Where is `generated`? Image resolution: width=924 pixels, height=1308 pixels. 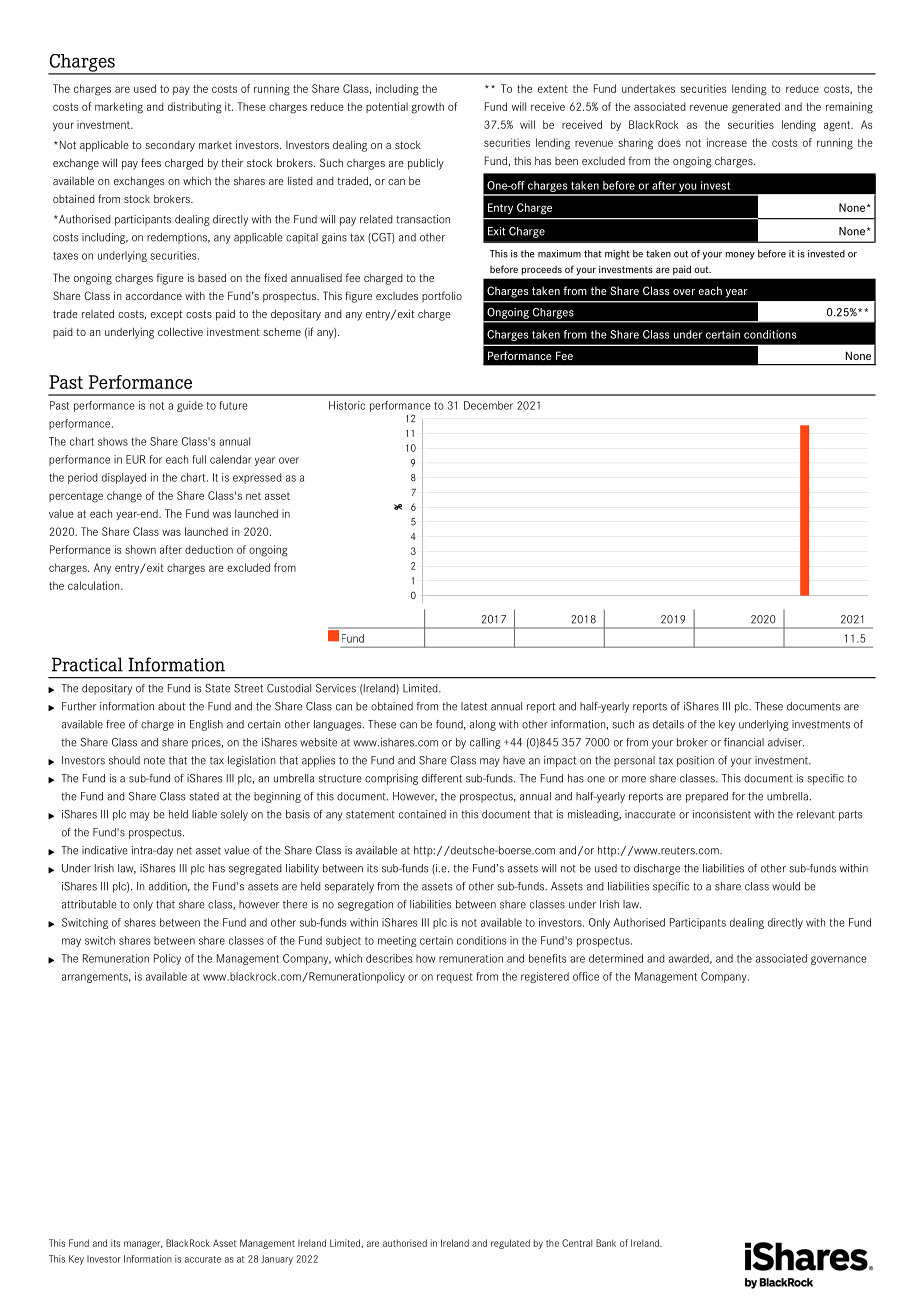 generated is located at coordinates (756, 108).
